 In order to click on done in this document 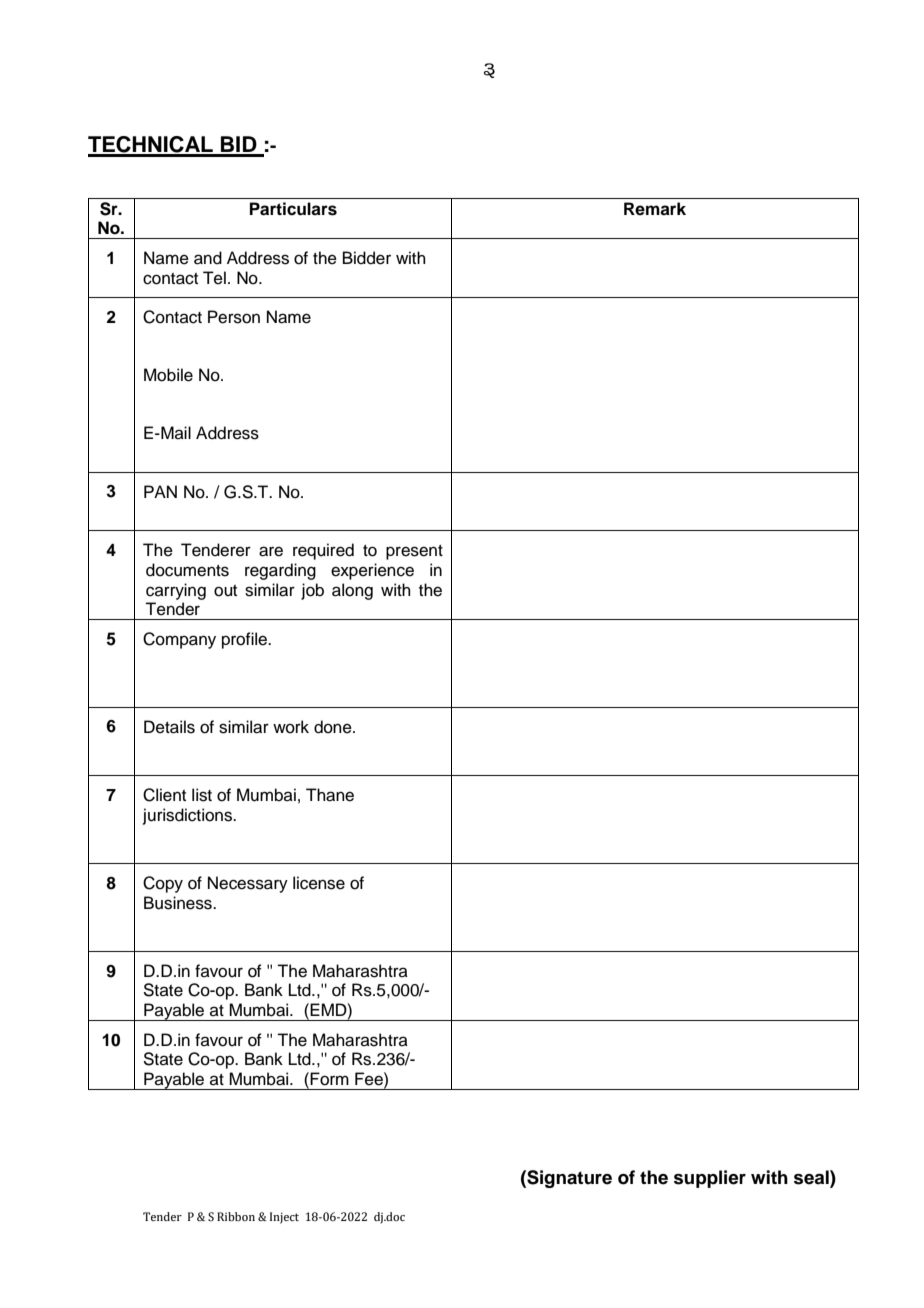, I will do `click(334, 727)`.
